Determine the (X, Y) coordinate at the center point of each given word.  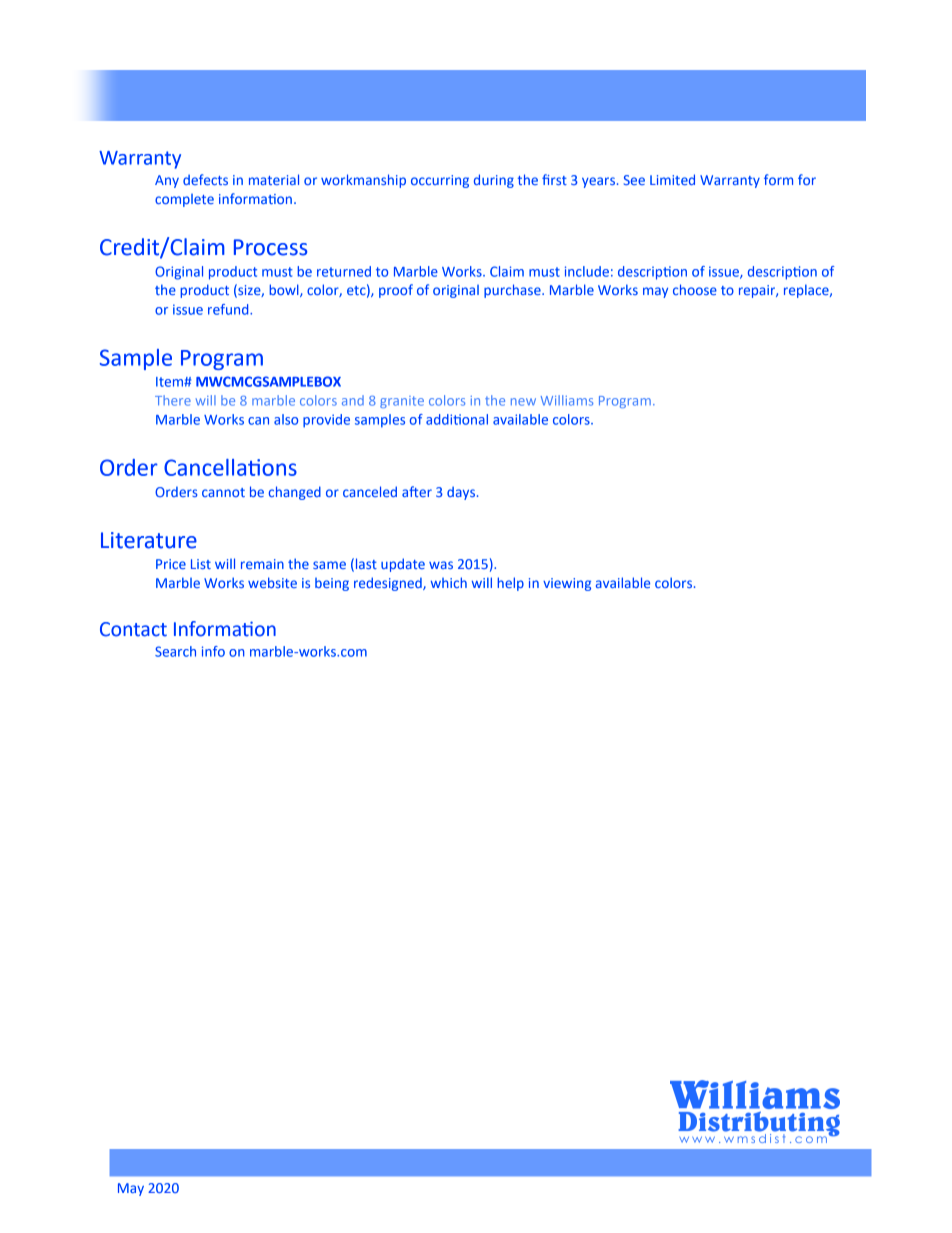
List (201, 564)
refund (229, 309)
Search (175, 651)
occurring (440, 181)
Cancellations (230, 467)
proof (396, 291)
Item (170, 382)
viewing (567, 584)
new (523, 402)
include (587, 271)
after (417, 491)
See (634, 180)
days (462, 493)
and (353, 400)
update (403, 565)
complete (184, 200)
